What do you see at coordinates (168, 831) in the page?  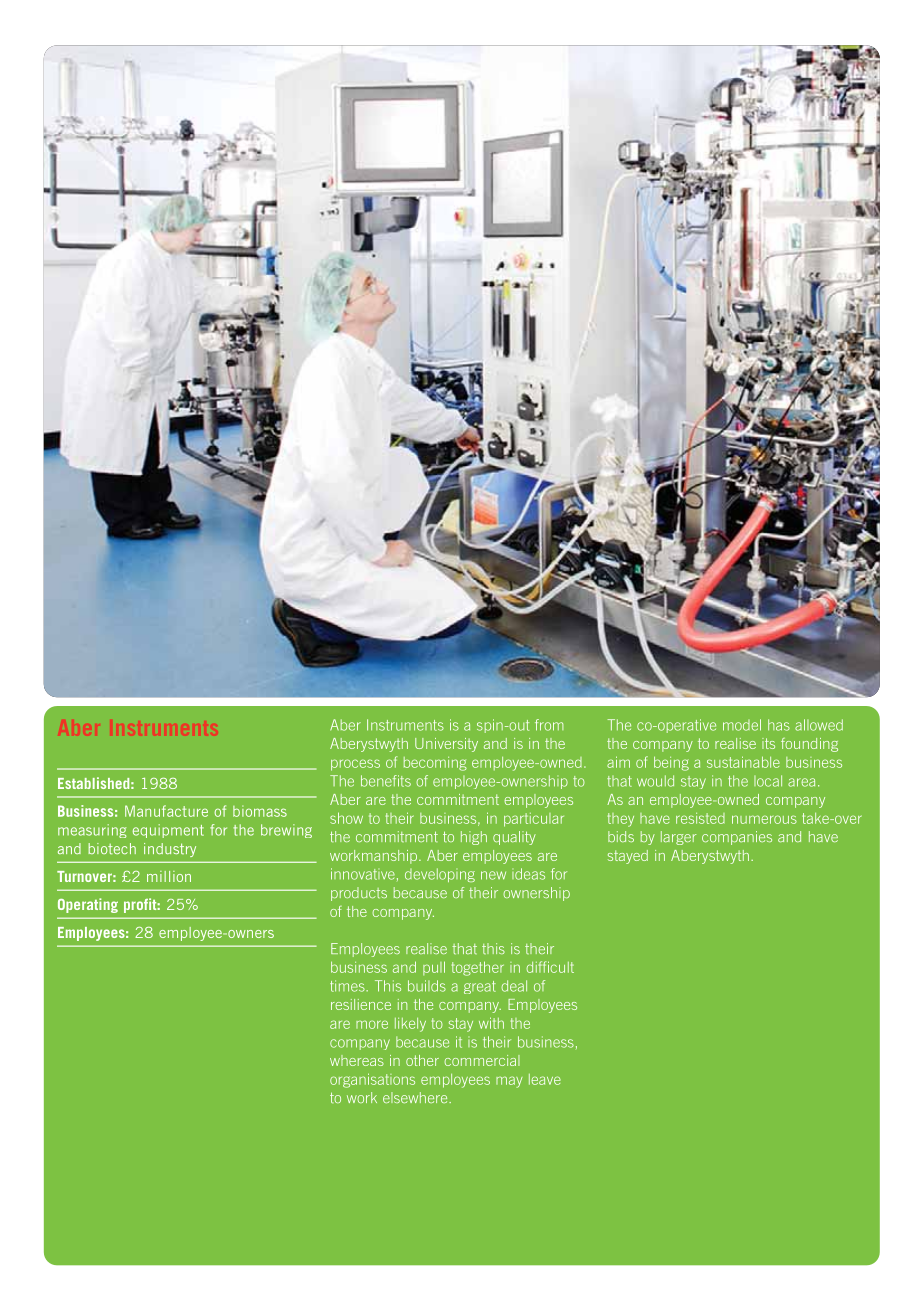 I see `equipment` at bounding box center [168, 831].
